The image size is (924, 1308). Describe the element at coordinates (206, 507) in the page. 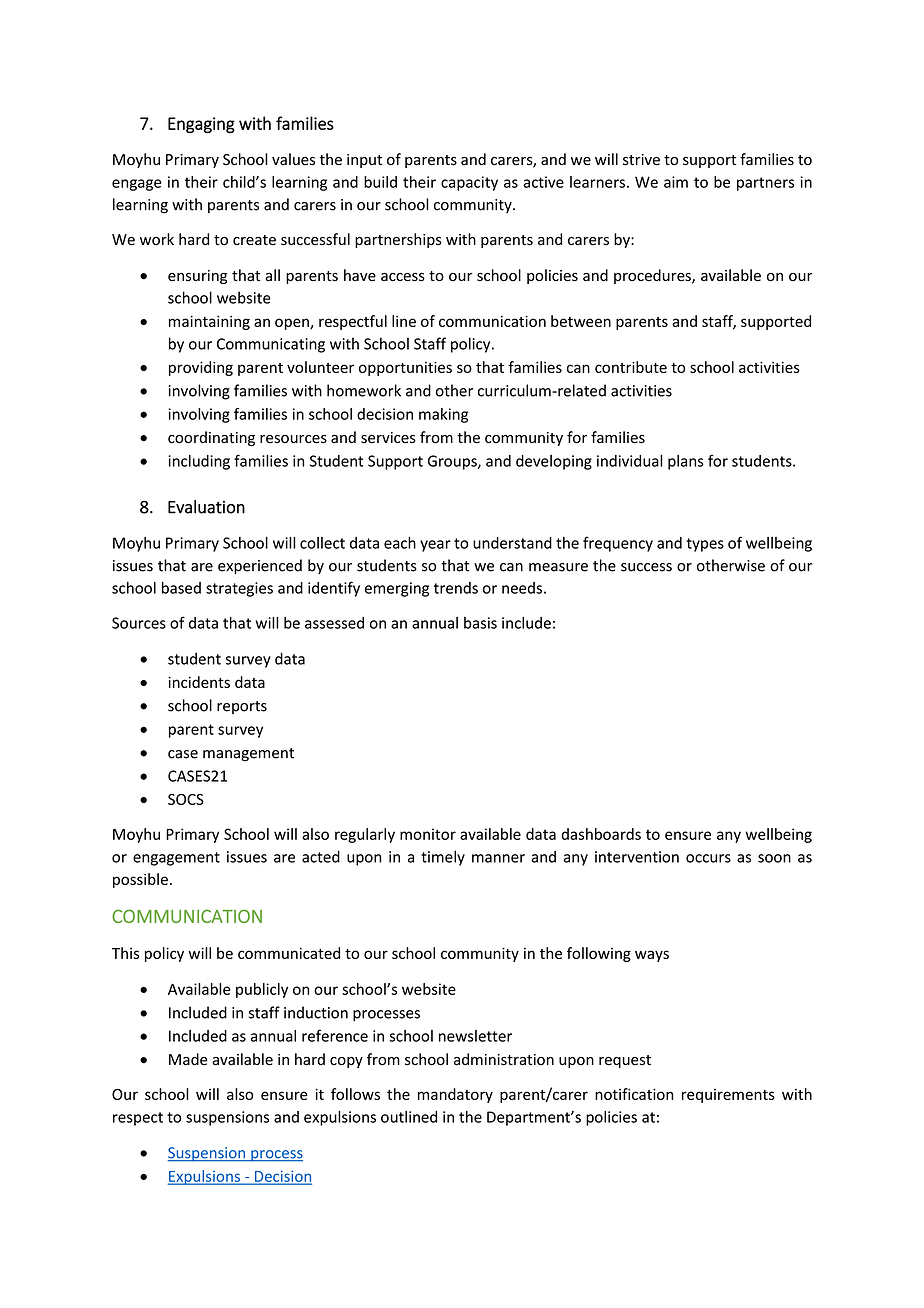

I see `Evaluation` at that location.
